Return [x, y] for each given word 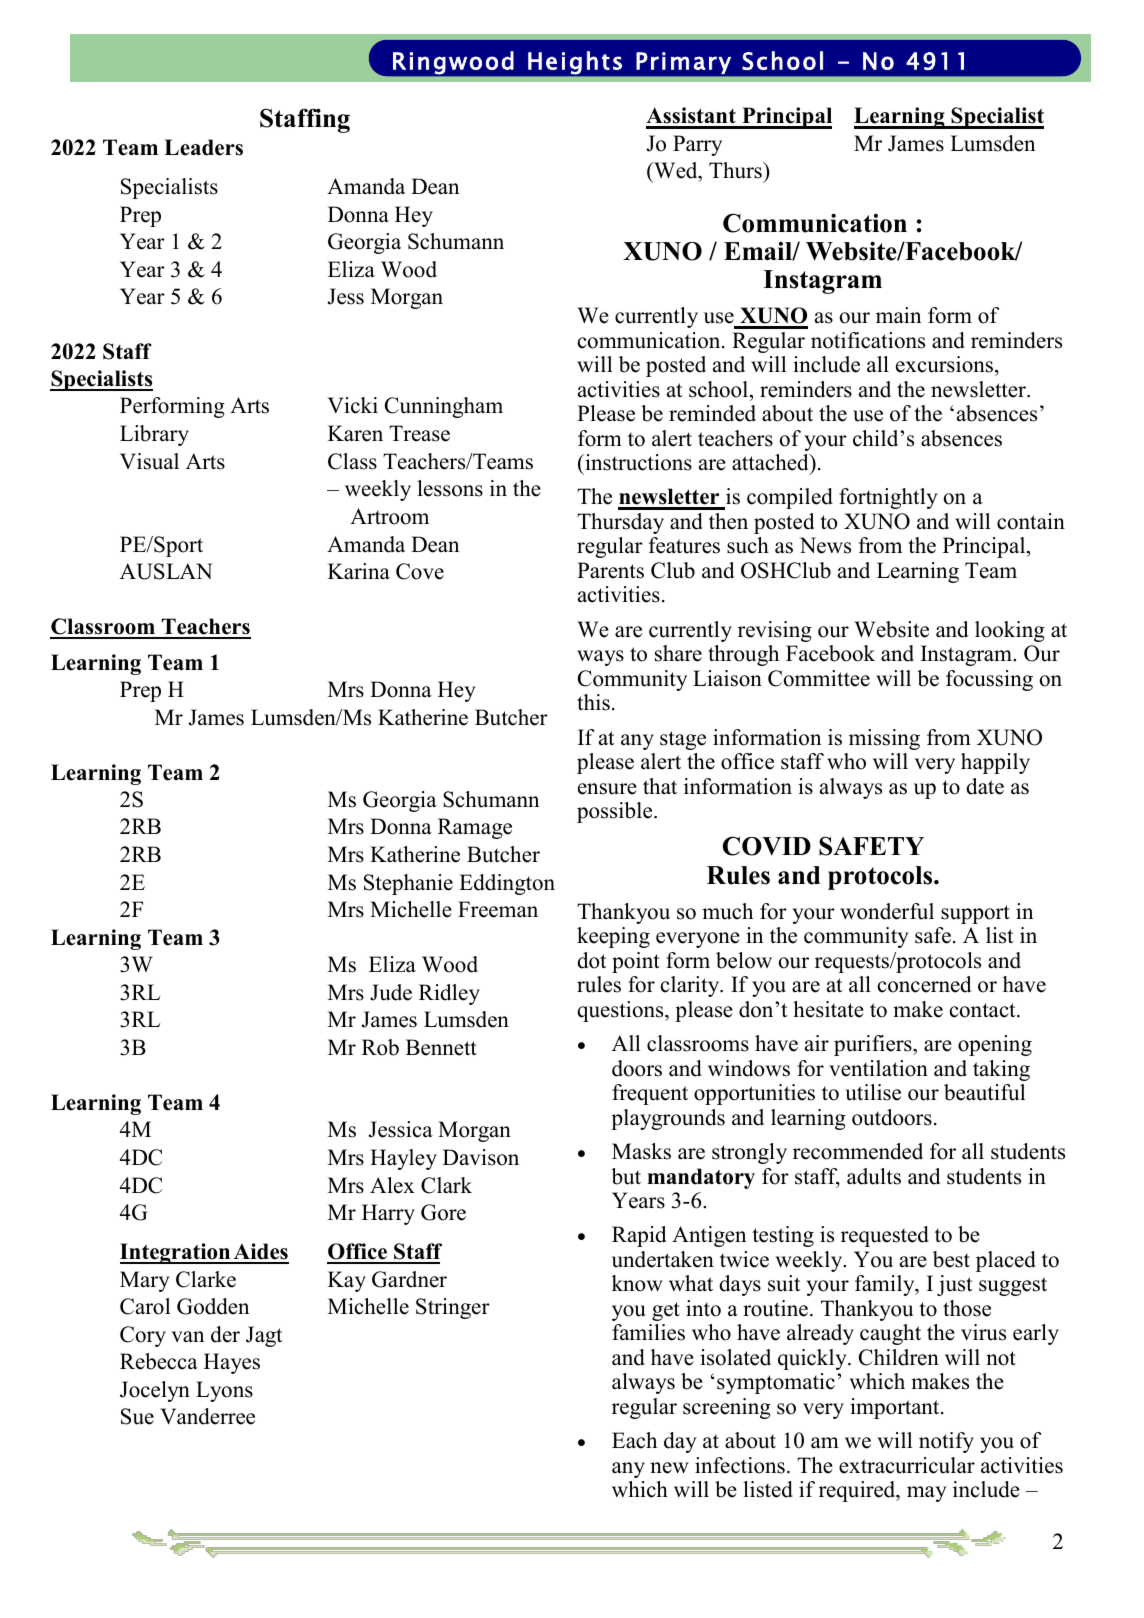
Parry [697, 145]
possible [616, 812]
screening [727, 1408]
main [898, 315]
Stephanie [408, 884]
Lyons [224, 1391]
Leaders [203, 147]
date [985, 786]
